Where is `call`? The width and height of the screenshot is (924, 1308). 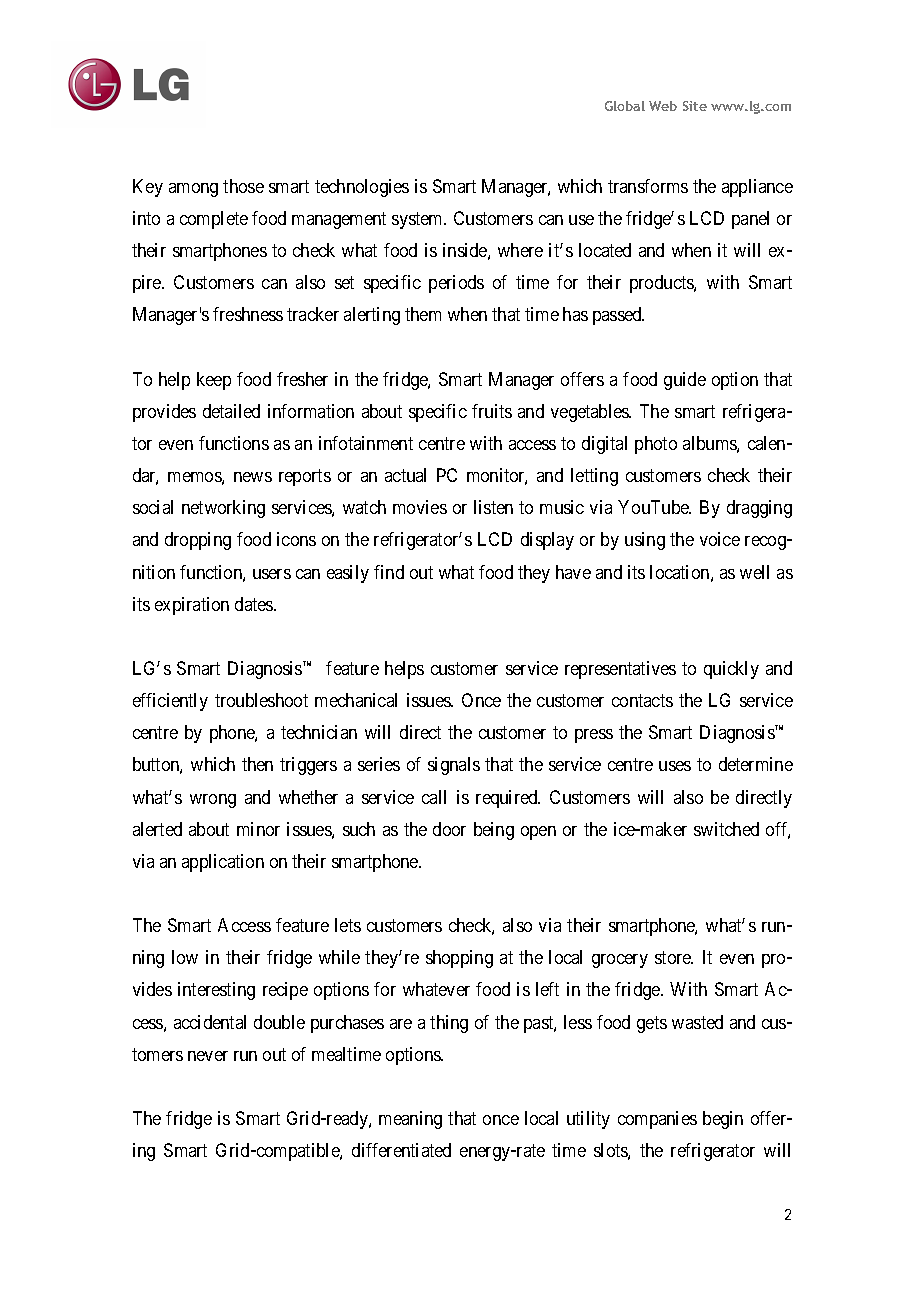 call is located at coordinates (434, 797).
